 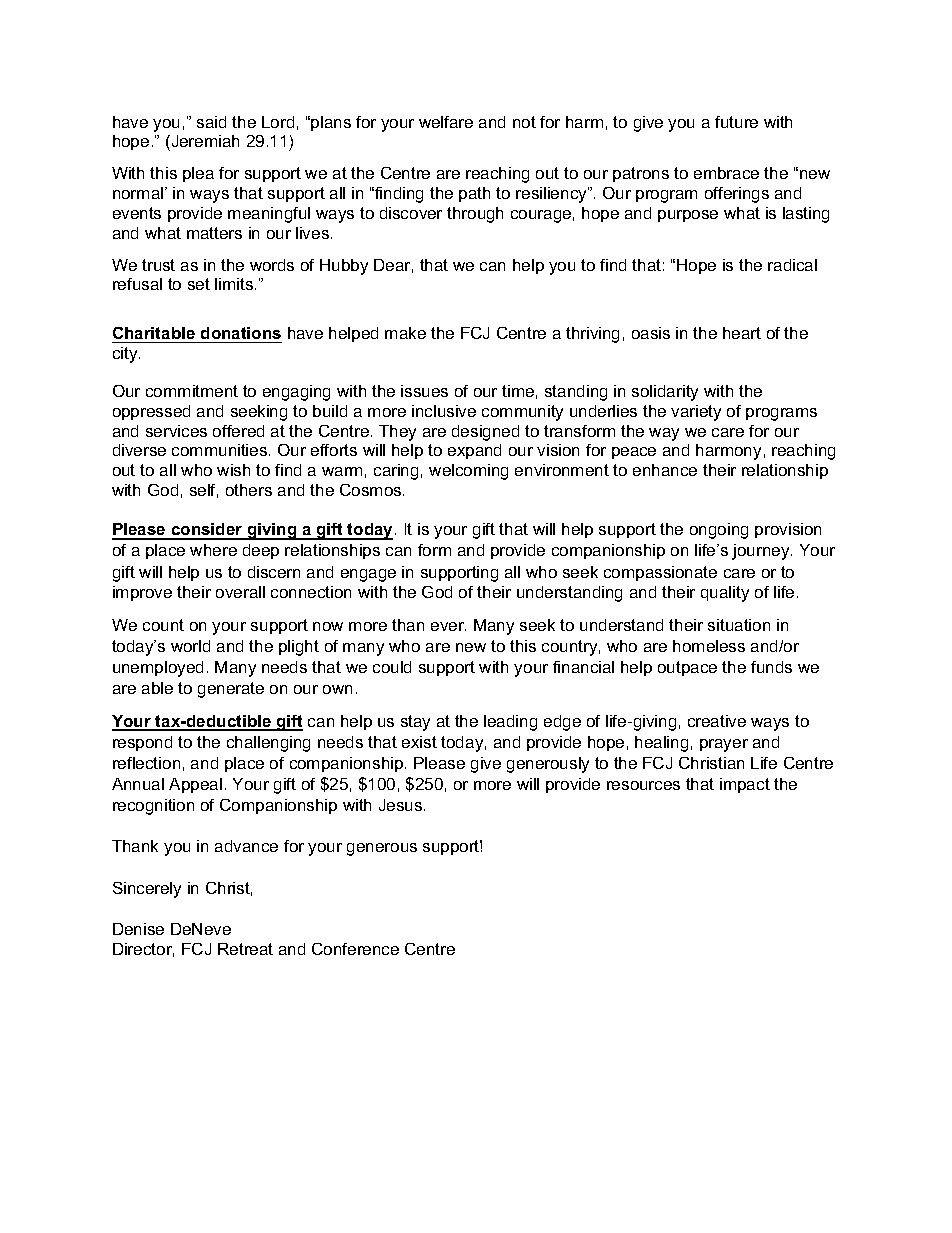 I want to click on Conference, so click(x=355, y=949).
